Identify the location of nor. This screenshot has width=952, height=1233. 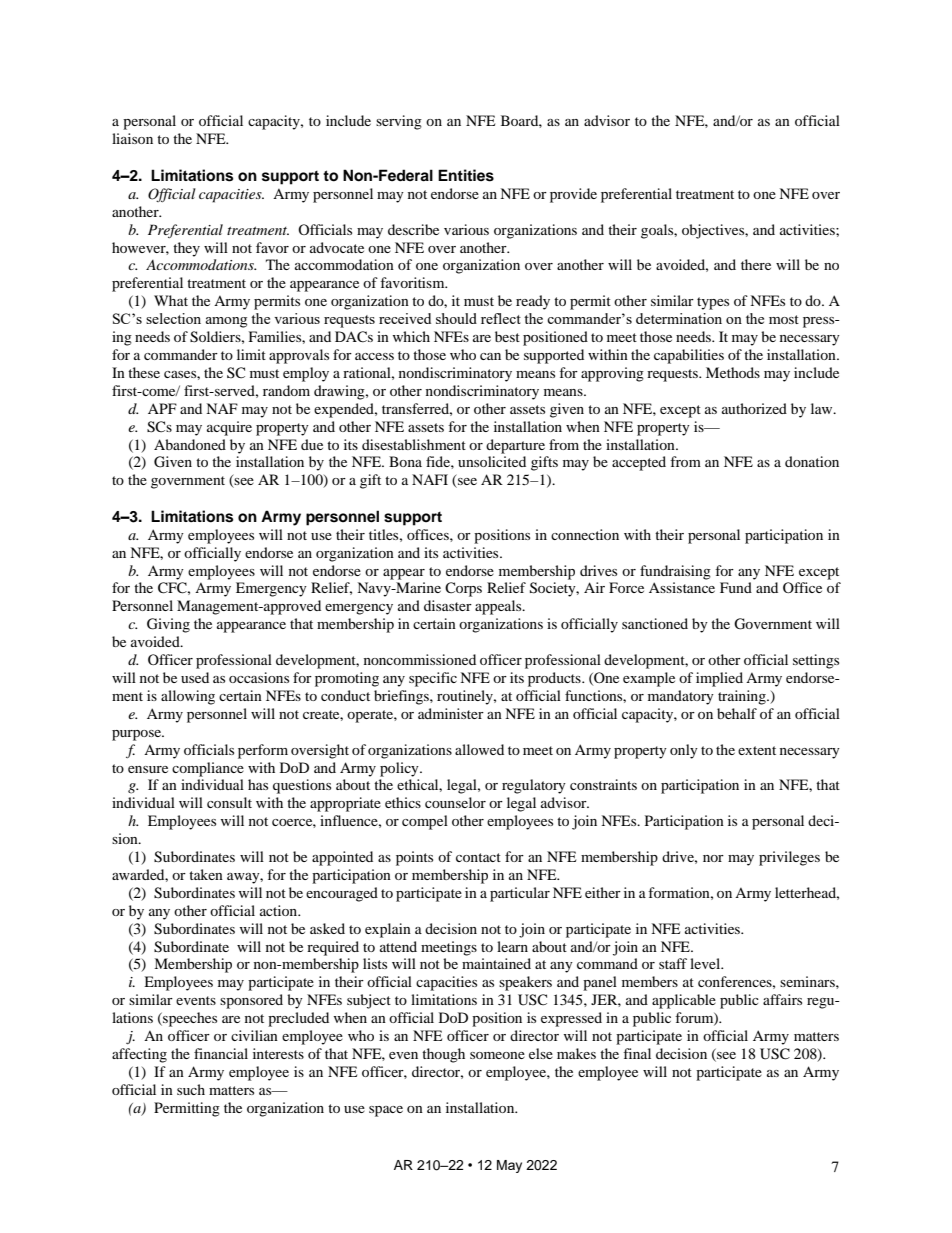
(713, 858).
